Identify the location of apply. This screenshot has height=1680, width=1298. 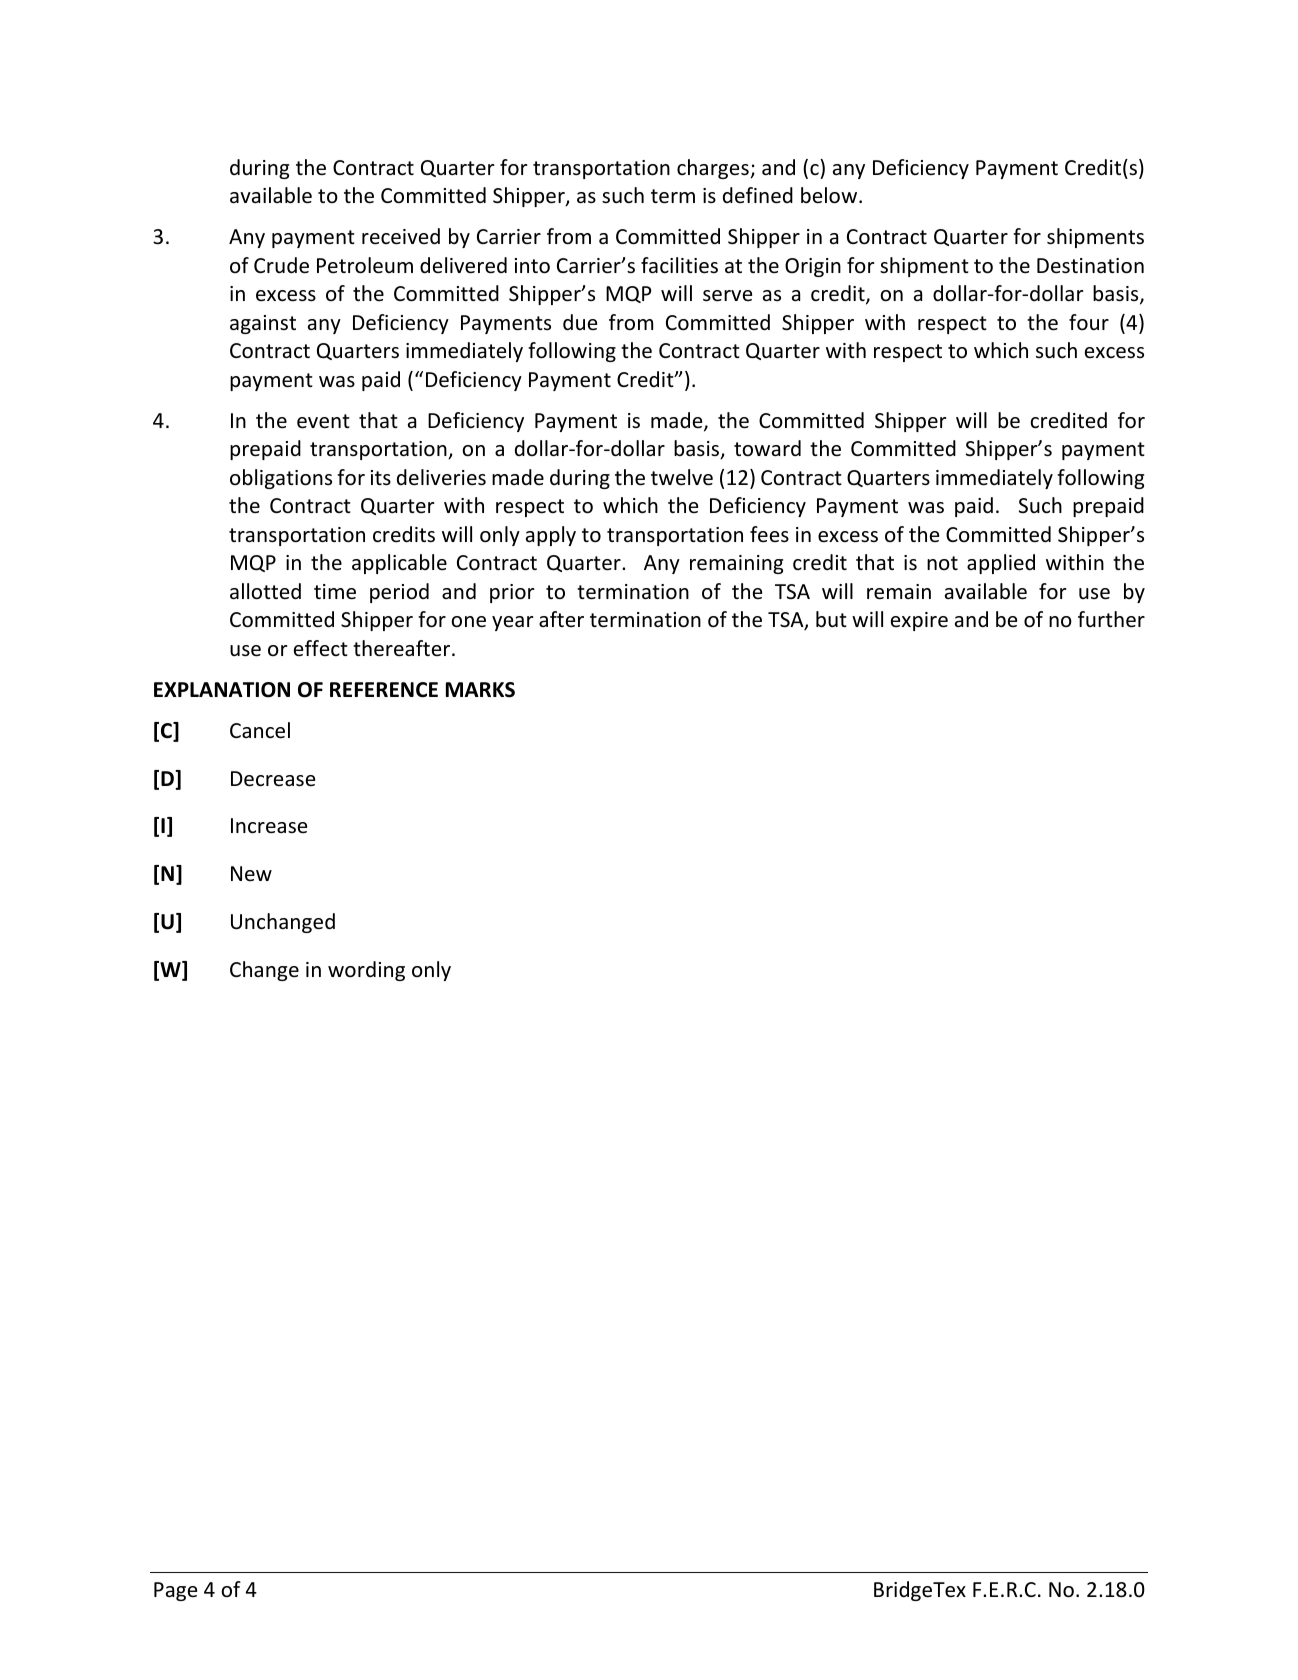
(551, 536).
